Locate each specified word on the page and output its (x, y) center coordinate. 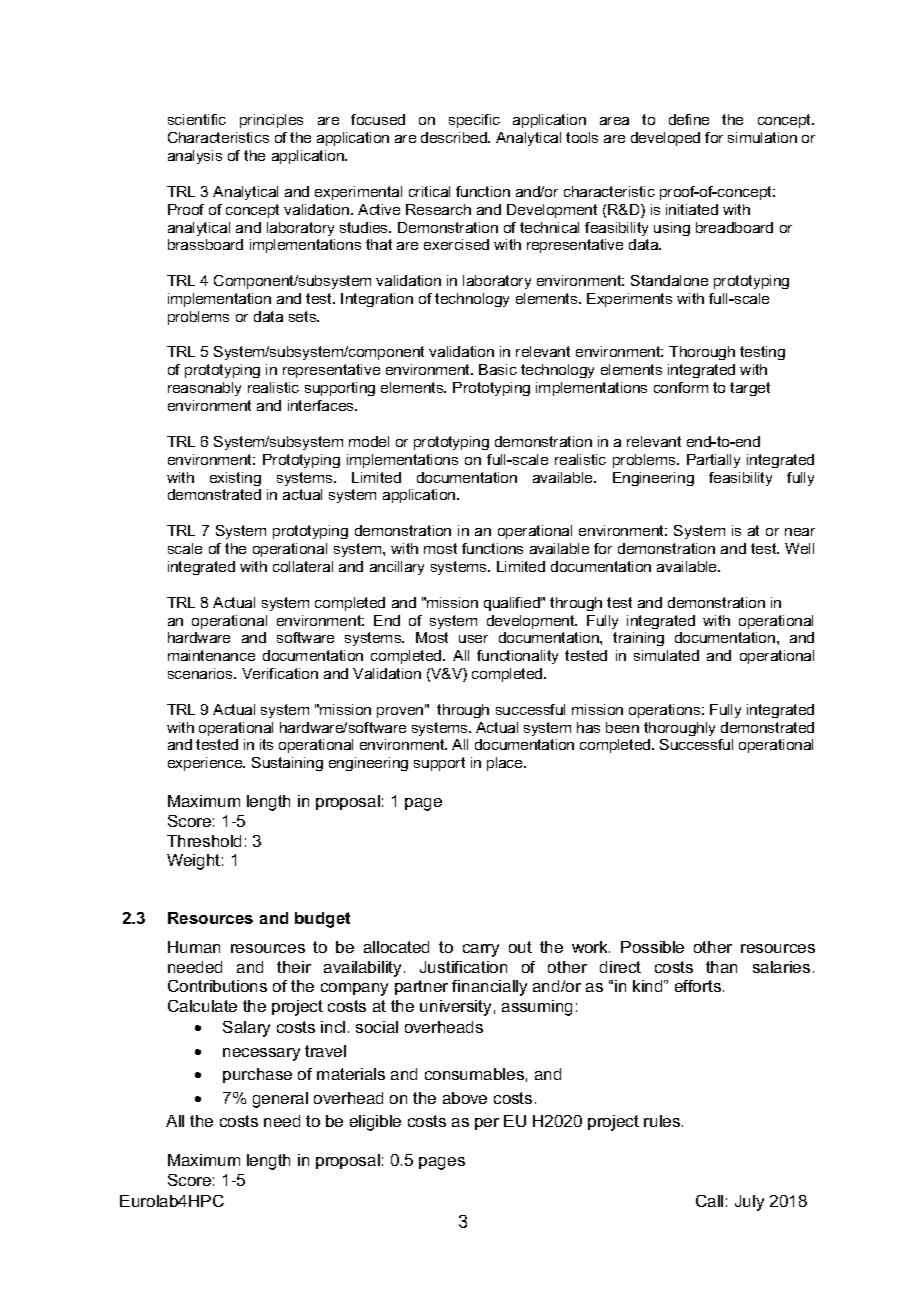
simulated (666, 655)
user (473, 639)
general (280, 1100)
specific (474, 121)
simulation (762, 137)
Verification (280, 673)
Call (709, 1201)
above (465, 1098)
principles (271, 121)
